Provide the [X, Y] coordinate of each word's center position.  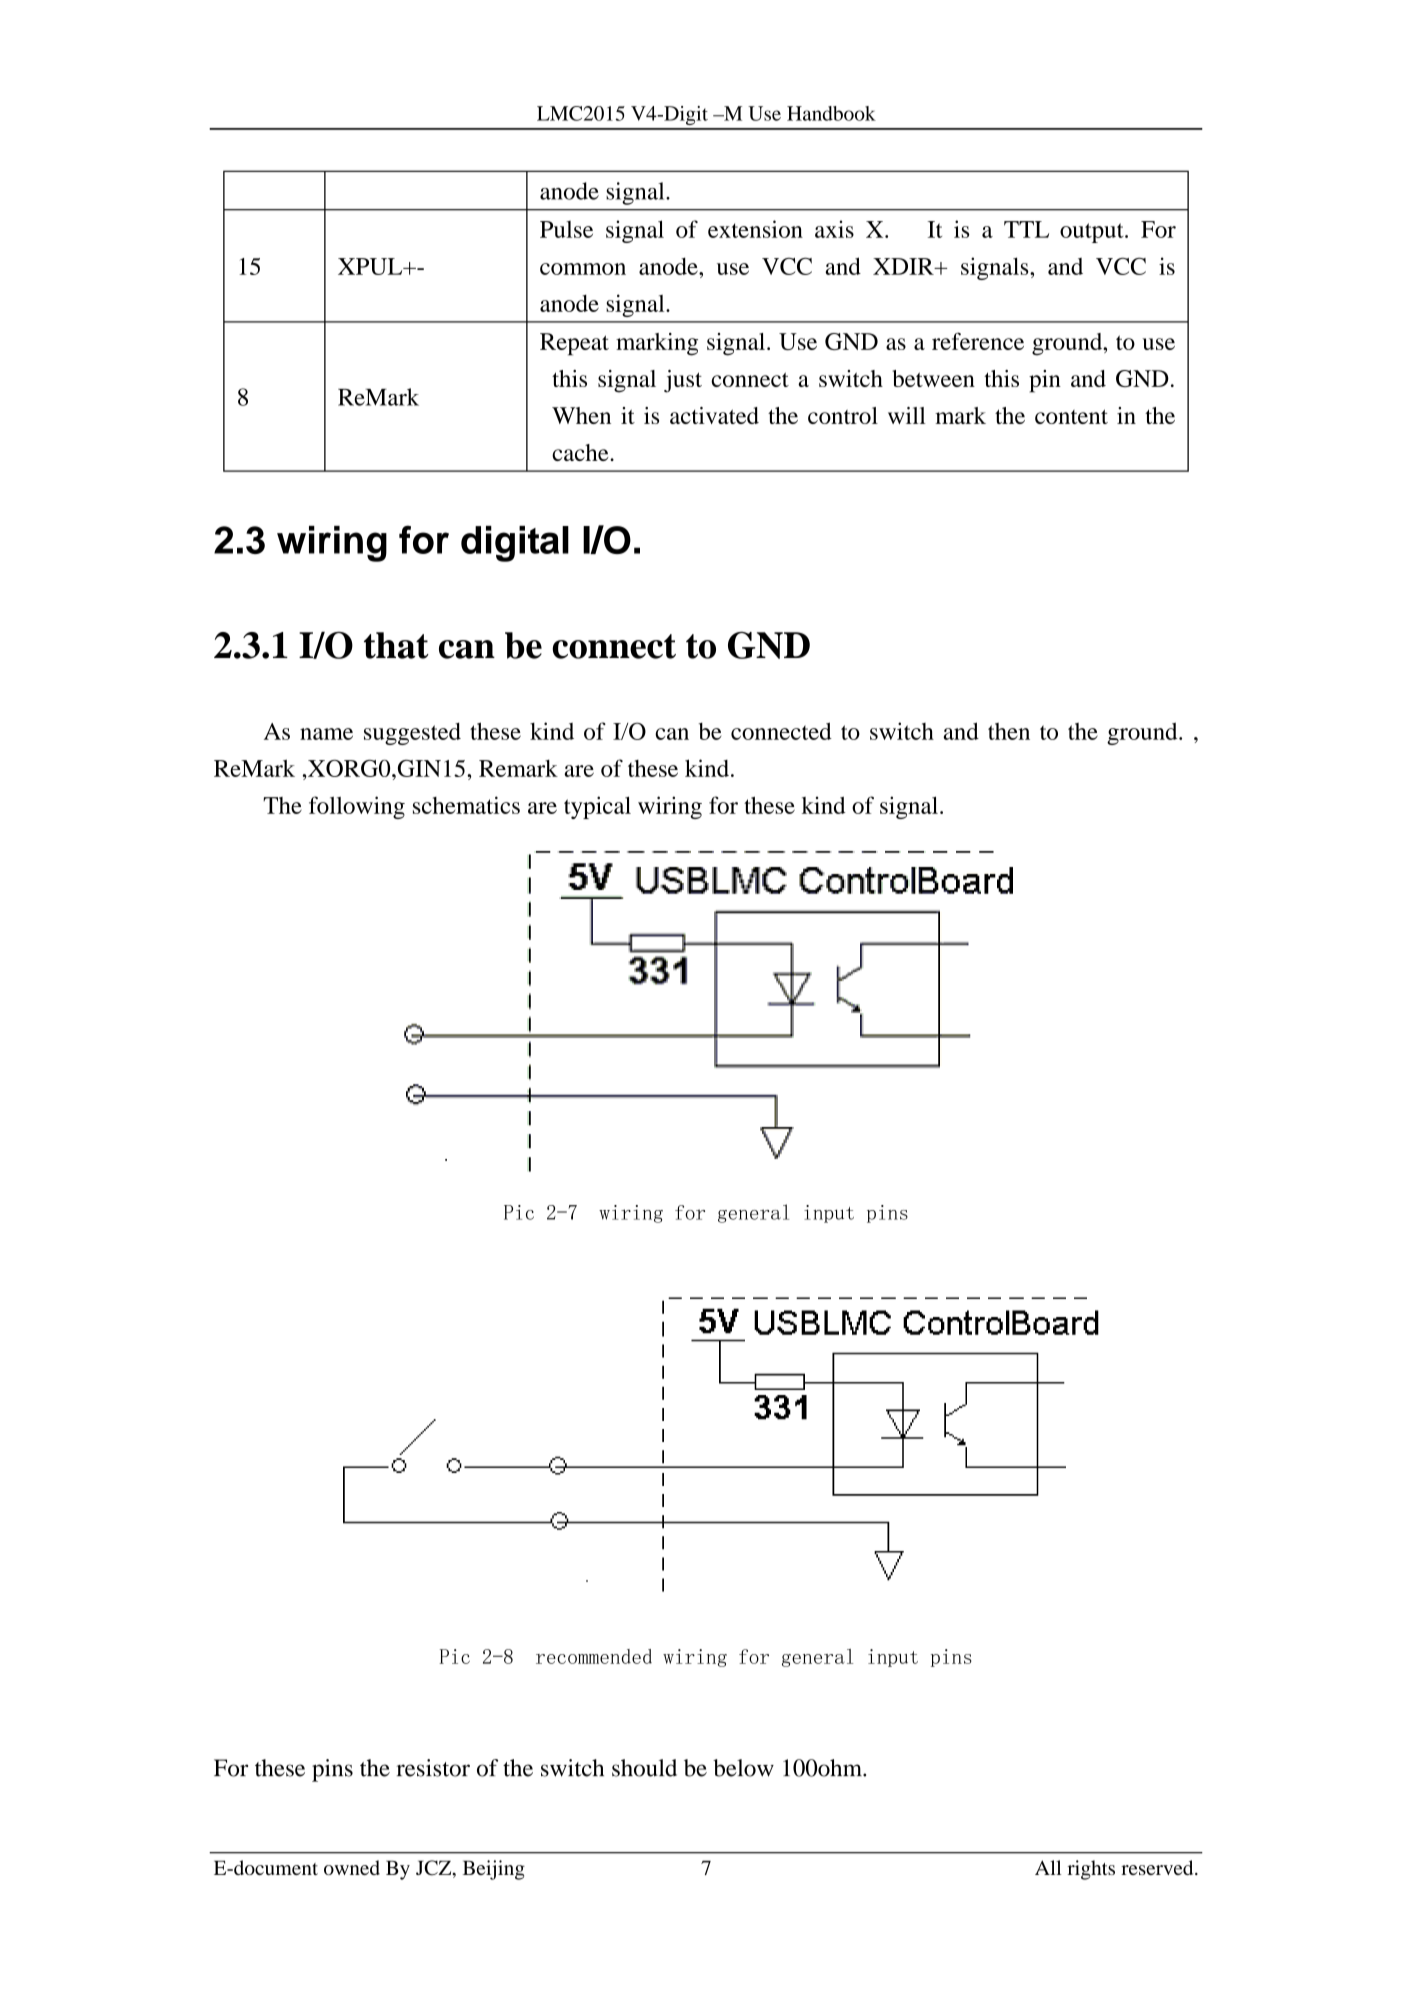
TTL [1026, 229]
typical [597, 807]
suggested [412, 733]
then [1009, 731]
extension [755, 229]
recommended [594, 1656]
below [743, 1768]
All [1048, 1867]
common [583, 269]
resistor [433, 1768]
